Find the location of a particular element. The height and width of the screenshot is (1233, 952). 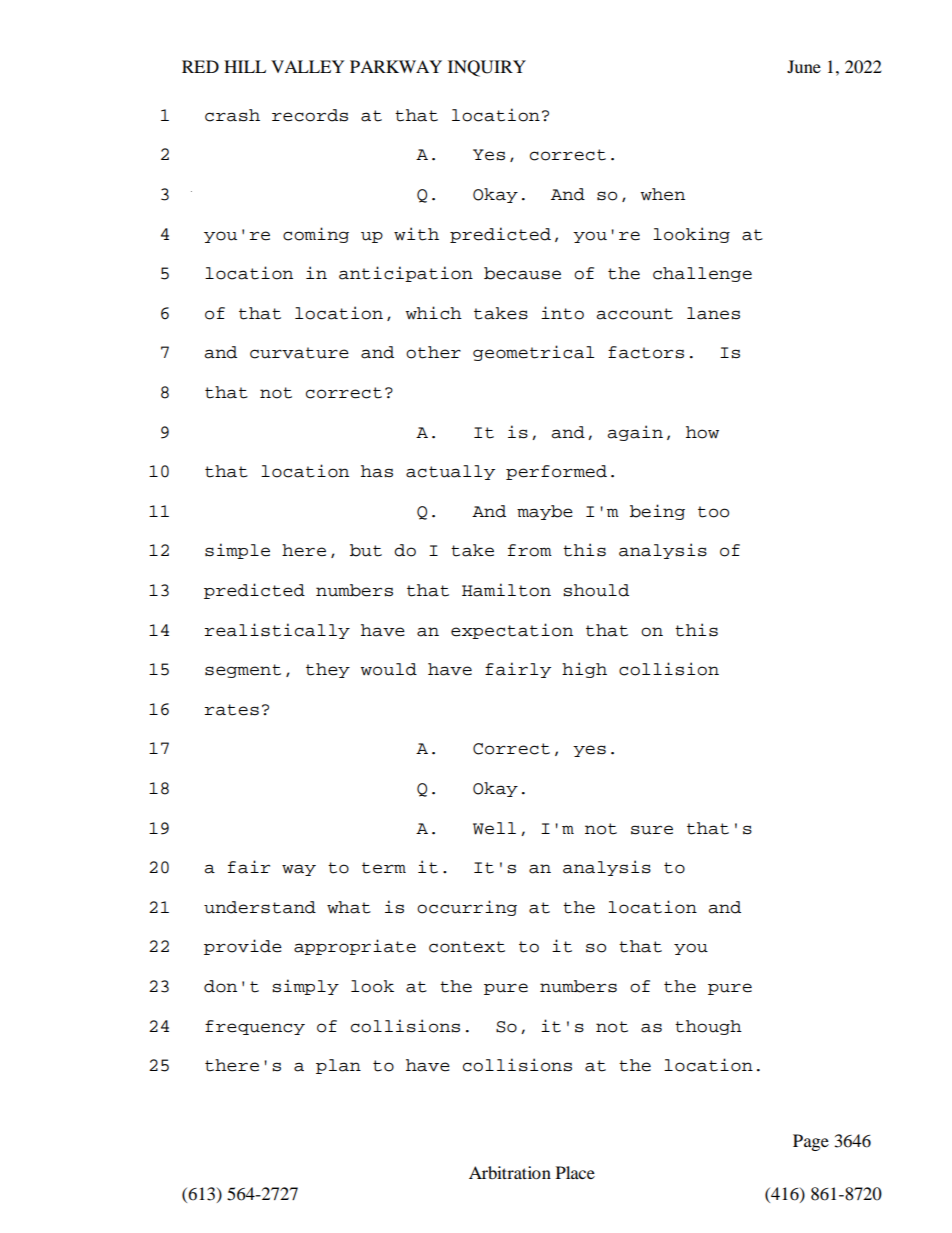

records is located at coordinates (310, 115).
